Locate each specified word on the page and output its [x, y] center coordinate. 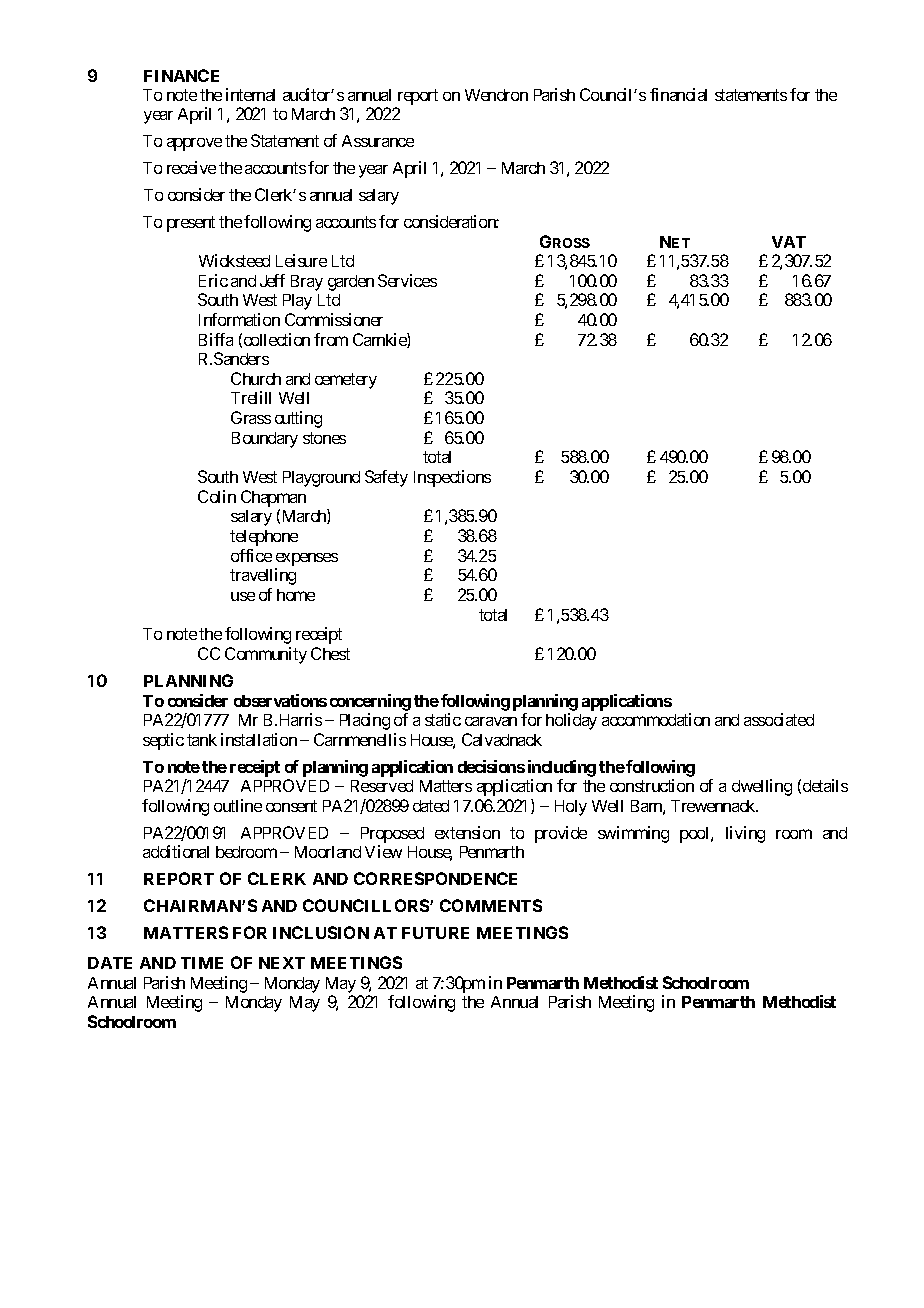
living [745, 834]
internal [250, 94]
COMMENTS [491, 905]
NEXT [282, 963]
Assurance [378, 141]
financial [678, 94]
